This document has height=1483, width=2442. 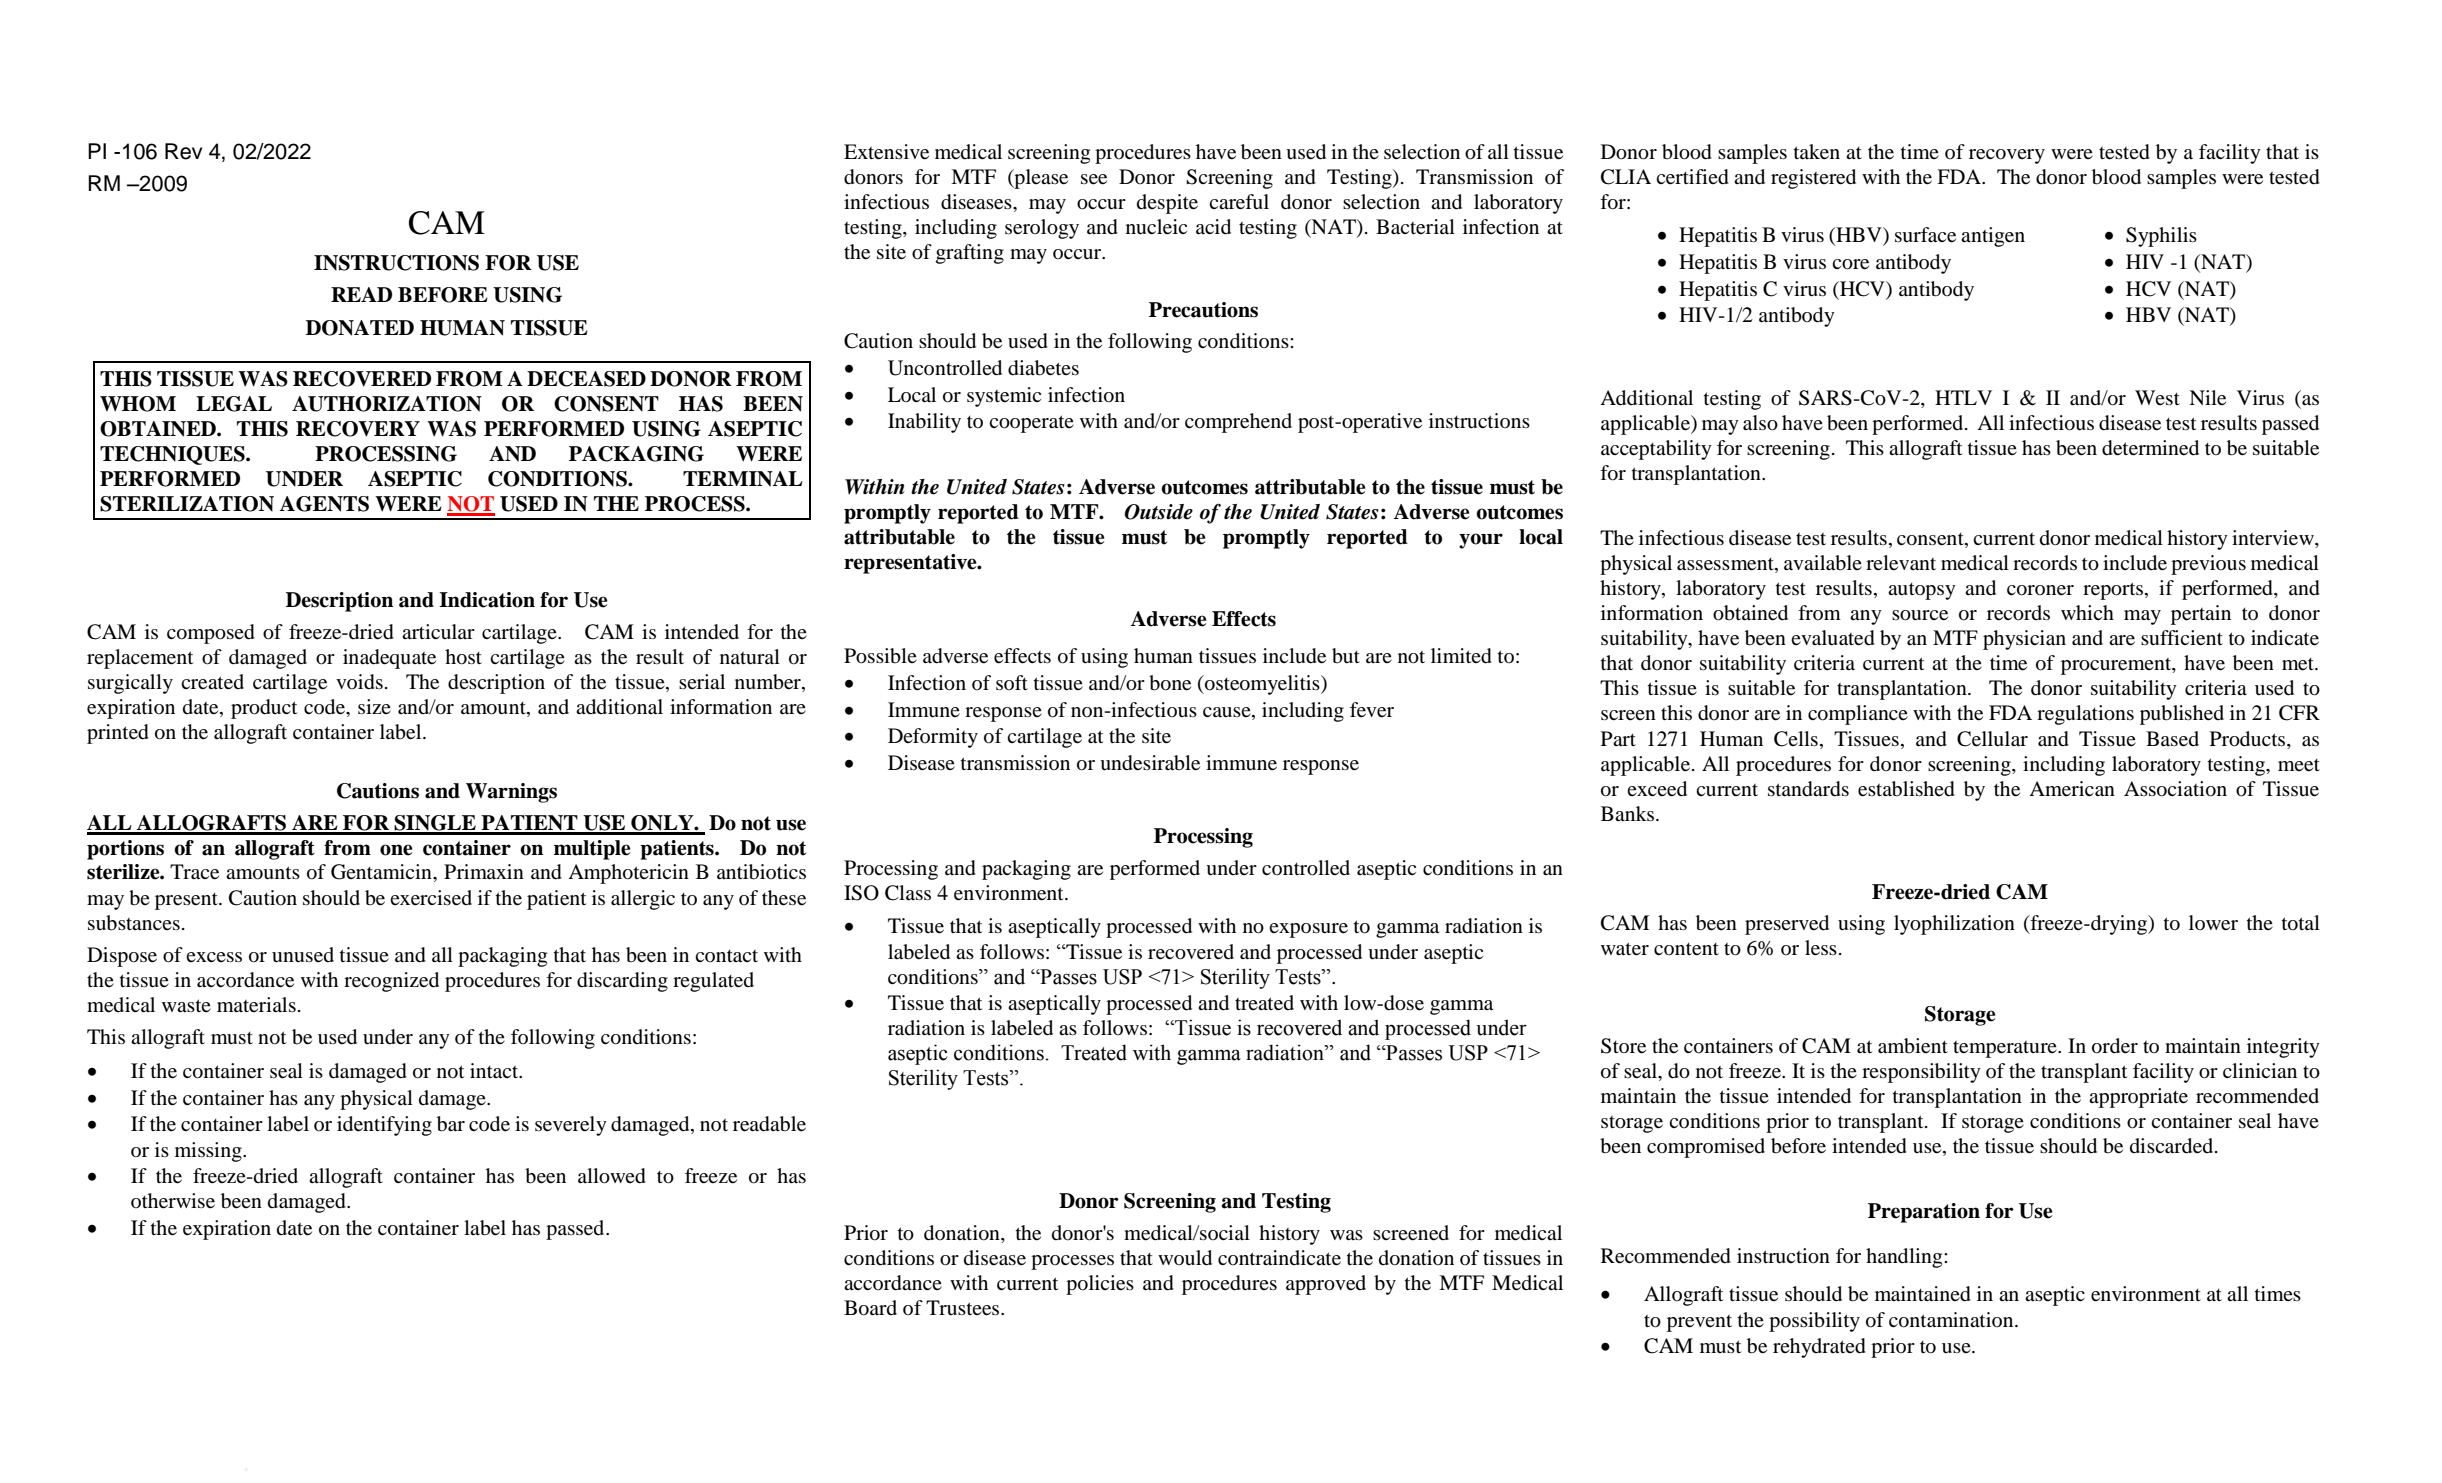 What do you see at coordinates (173, 1201) in the document?
I see `otherwise` at bounding box center [173, 1201].
